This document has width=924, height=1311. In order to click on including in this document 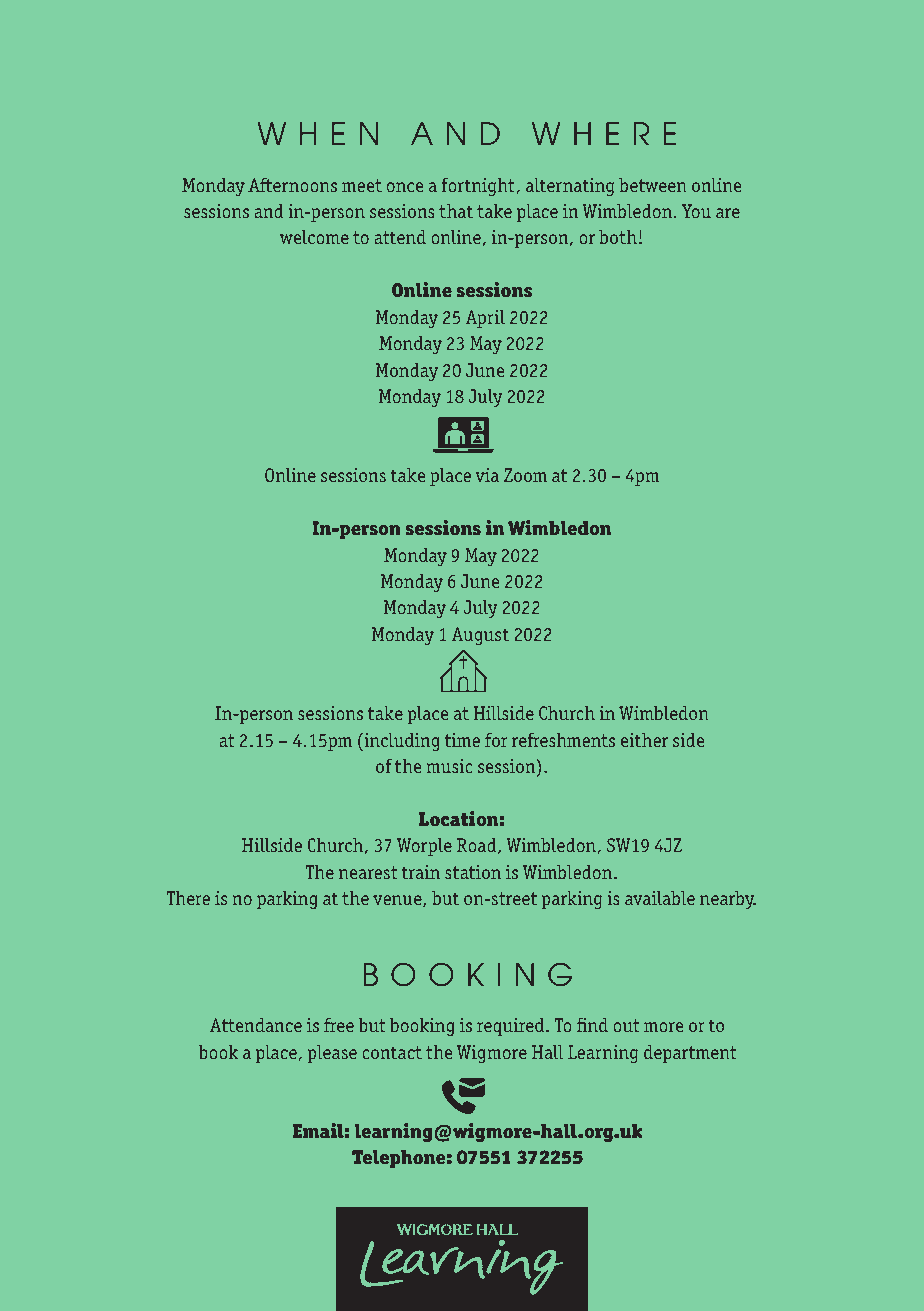, I will do `click(400, 742)`.
